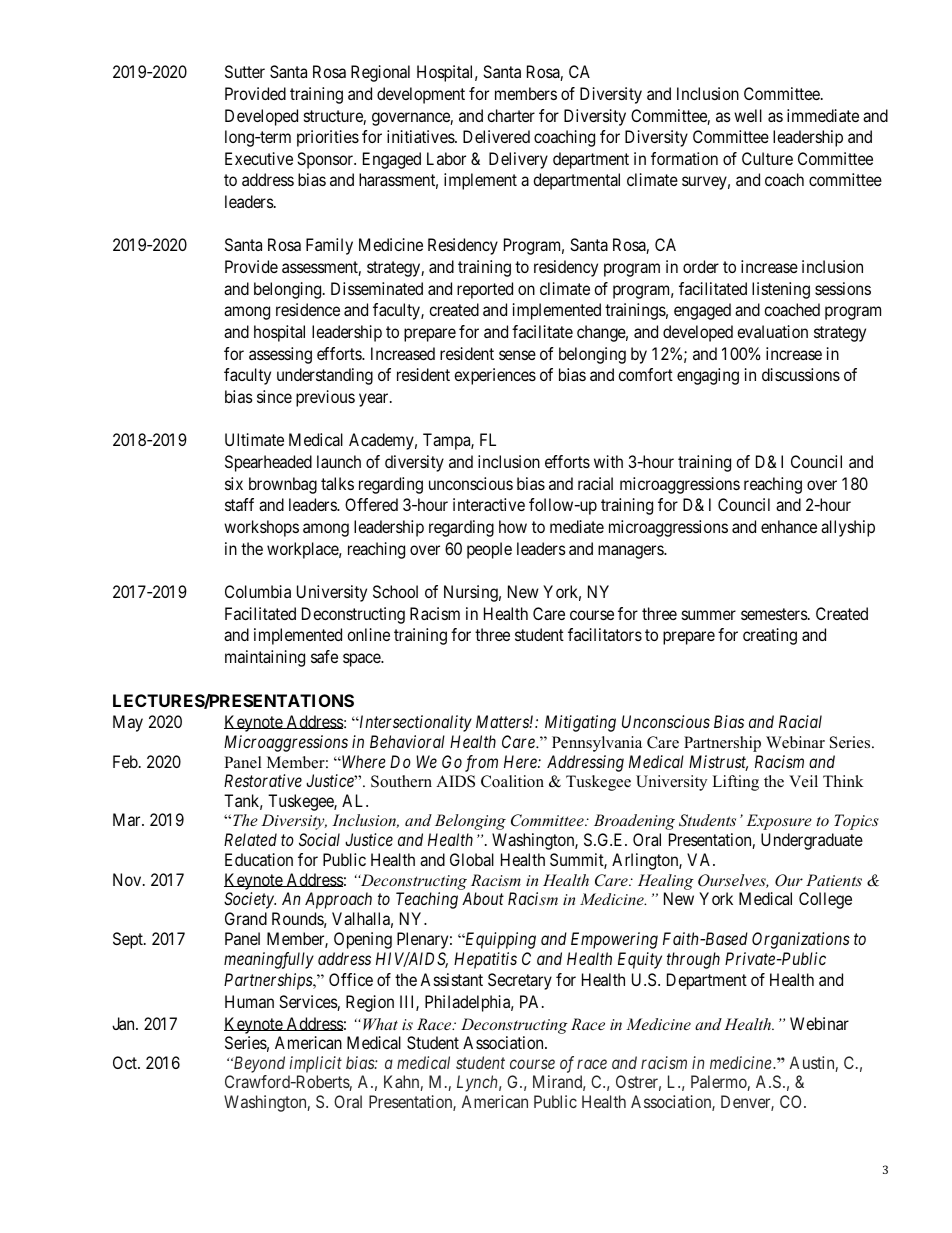 This screenshot has width=952, height=1233. I want to click on reported, so click(485, 290).
